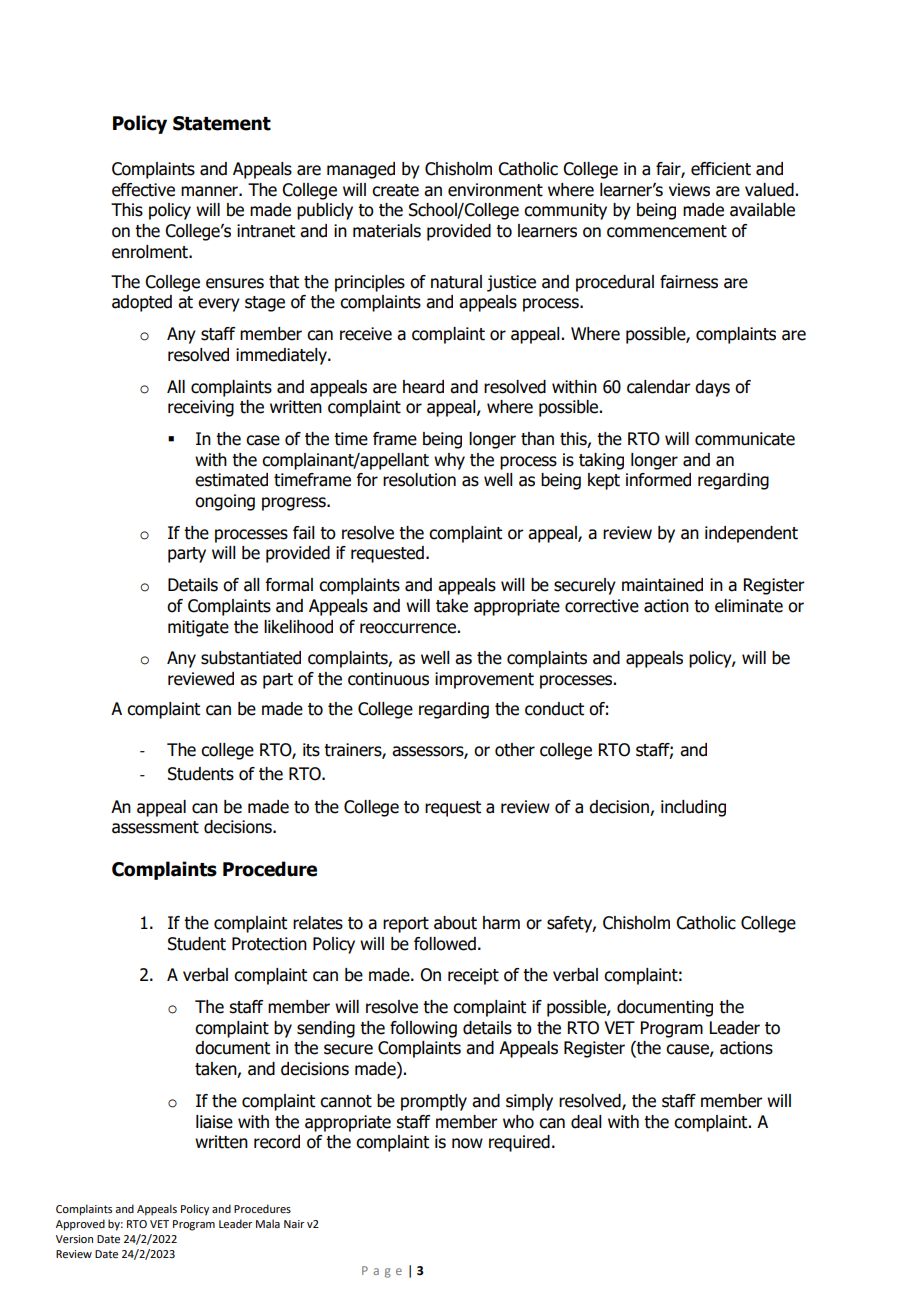 Image resolution: width=924 pixels, height=1307 pixels. Describe the element at coordinates (225, 502) in the screenshot. I see `ongoing` at that location.
